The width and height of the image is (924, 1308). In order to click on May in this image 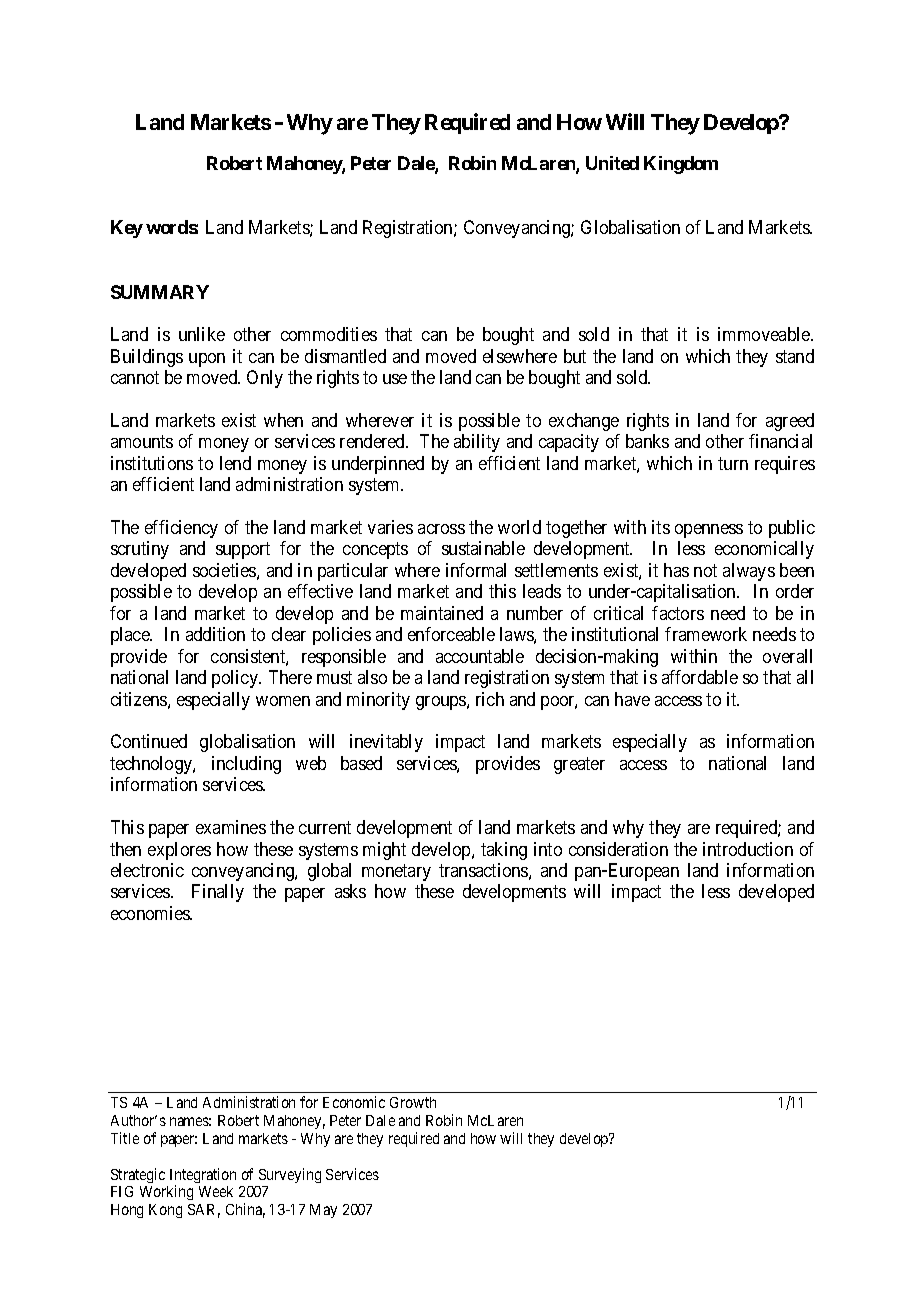, I will do `click(323, 1211)`.
